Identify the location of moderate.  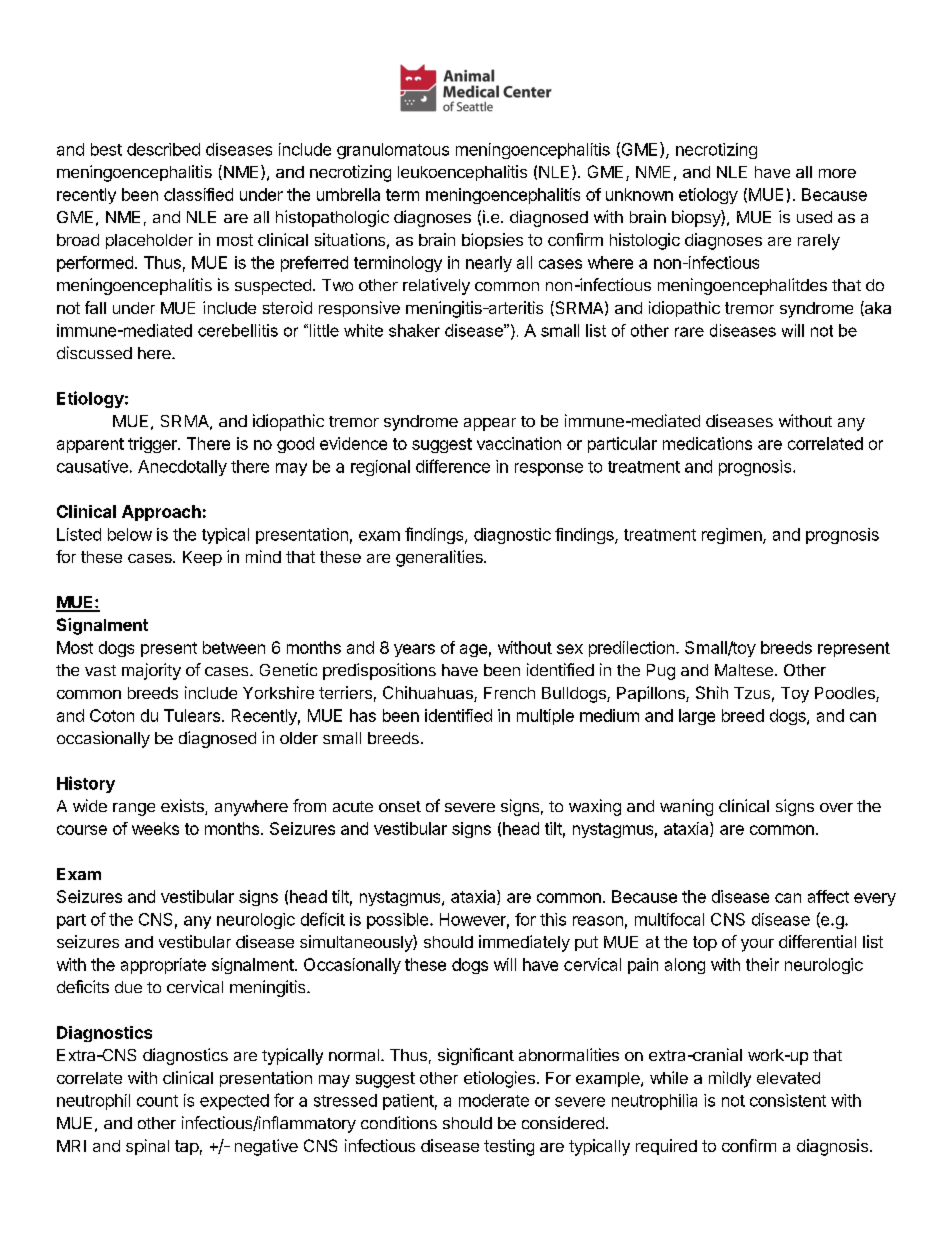
(494, 1100).
